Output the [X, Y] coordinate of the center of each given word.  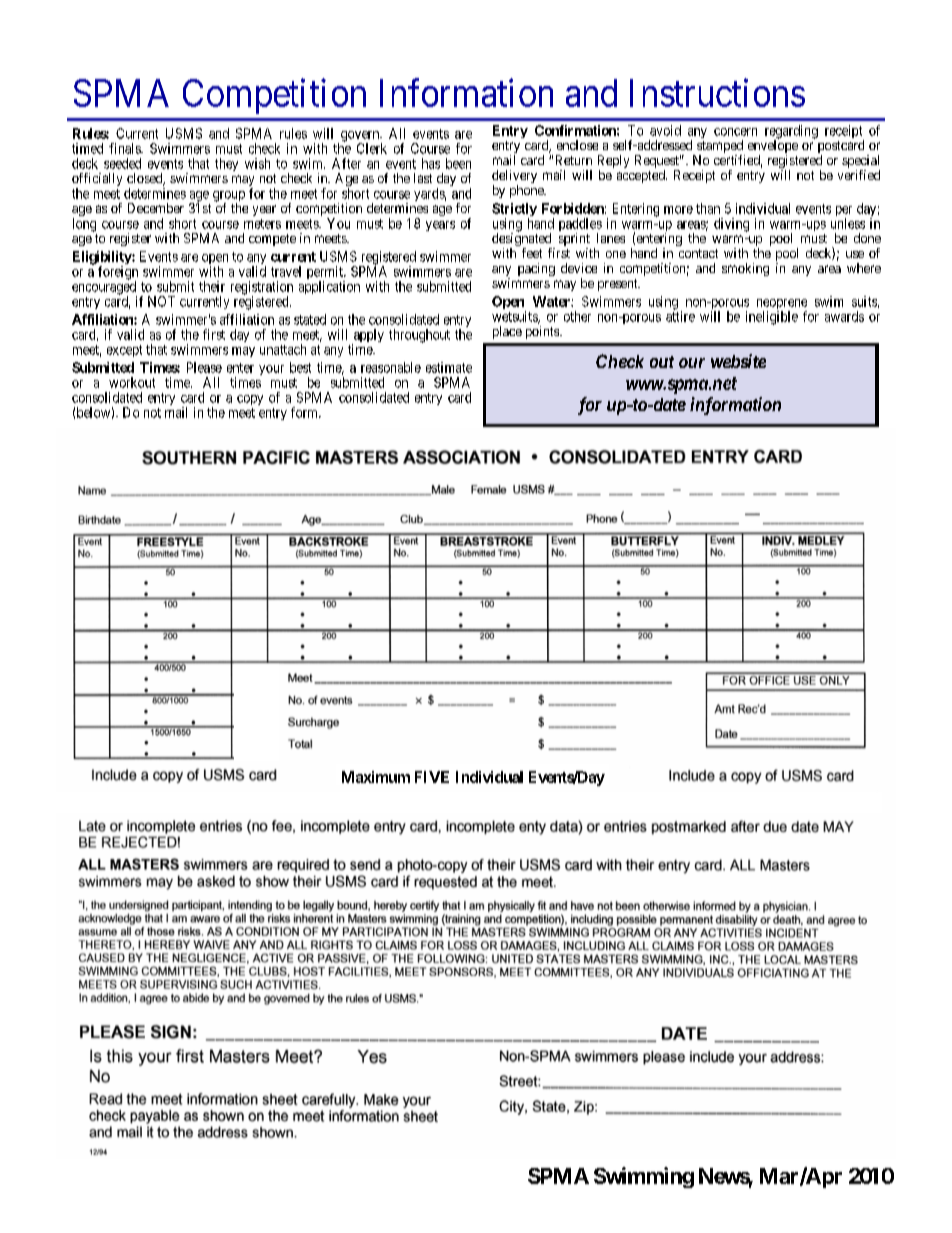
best [300, 367]
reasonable [391, 367]
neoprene [782, 305]
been [458, 163]
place [507, 332]
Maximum [376, 777]
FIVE [432, 777]
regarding [791, 133]
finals [125, 148]
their [212, 286]
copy [250, 400]
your [271, 370]
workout [132, 382]
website [738, 361]
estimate [449, 367]
